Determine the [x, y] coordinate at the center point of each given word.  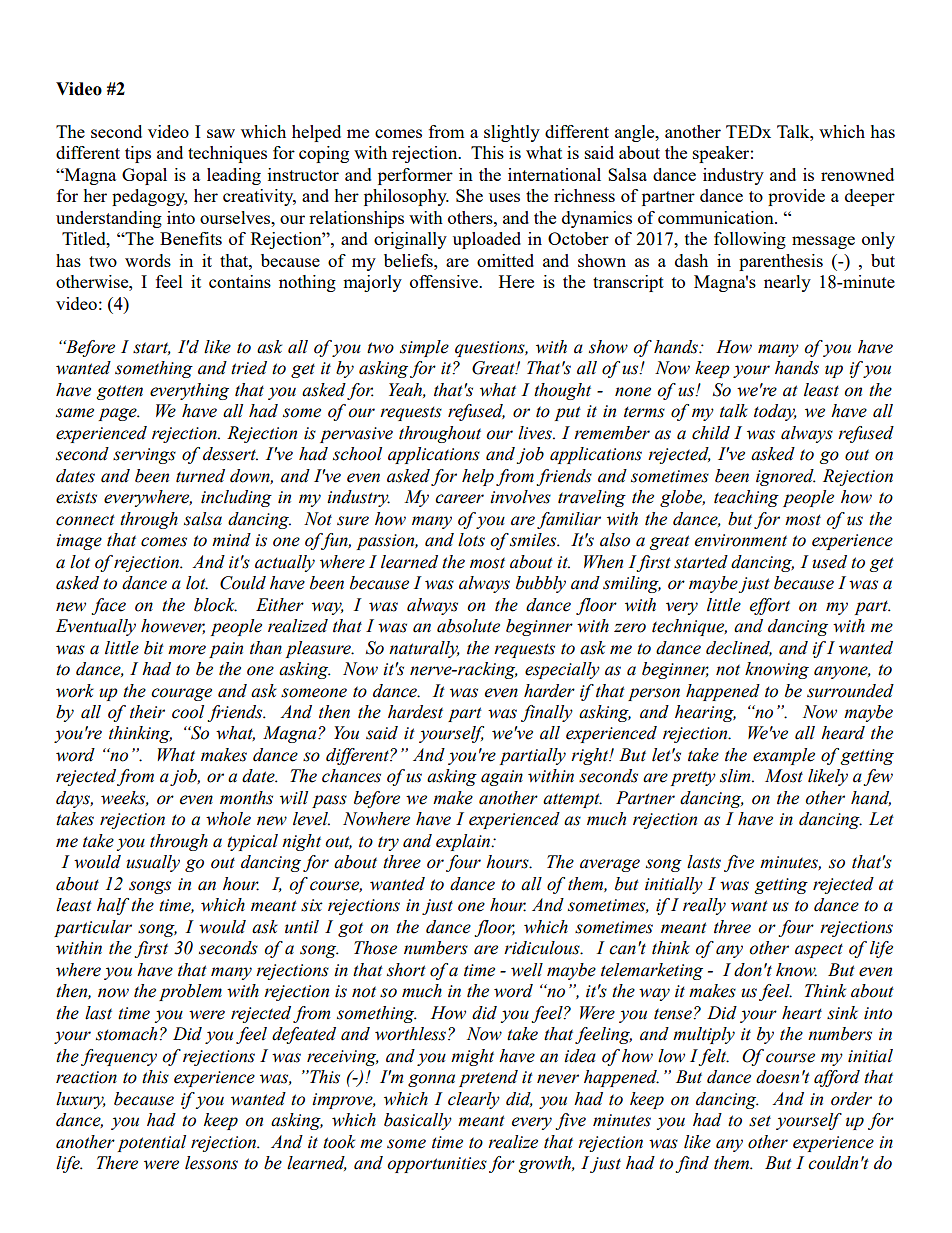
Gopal [144, 176]
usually [153, 863]
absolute [468, 626]
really [704, 906]
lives [536, 433]
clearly [474, 1100]
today [775, 412]
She [469, 195]
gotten [120, 392]
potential [151, 1143]
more [187, 650]
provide [796, 197]
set [760, 1121]
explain [464, 842]
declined [739, 648]
